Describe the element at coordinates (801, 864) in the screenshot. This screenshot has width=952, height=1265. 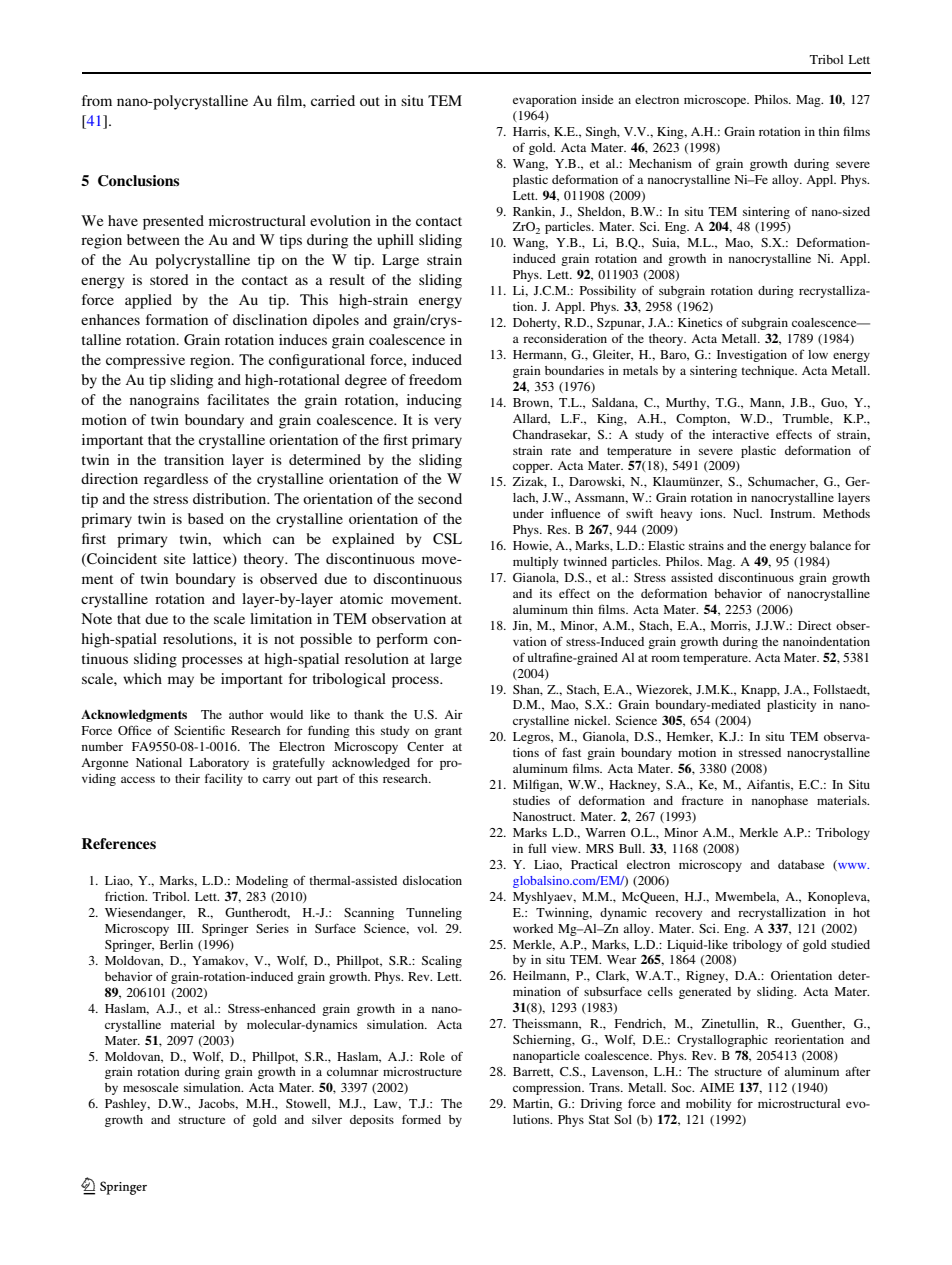
I see `database` at that location.
